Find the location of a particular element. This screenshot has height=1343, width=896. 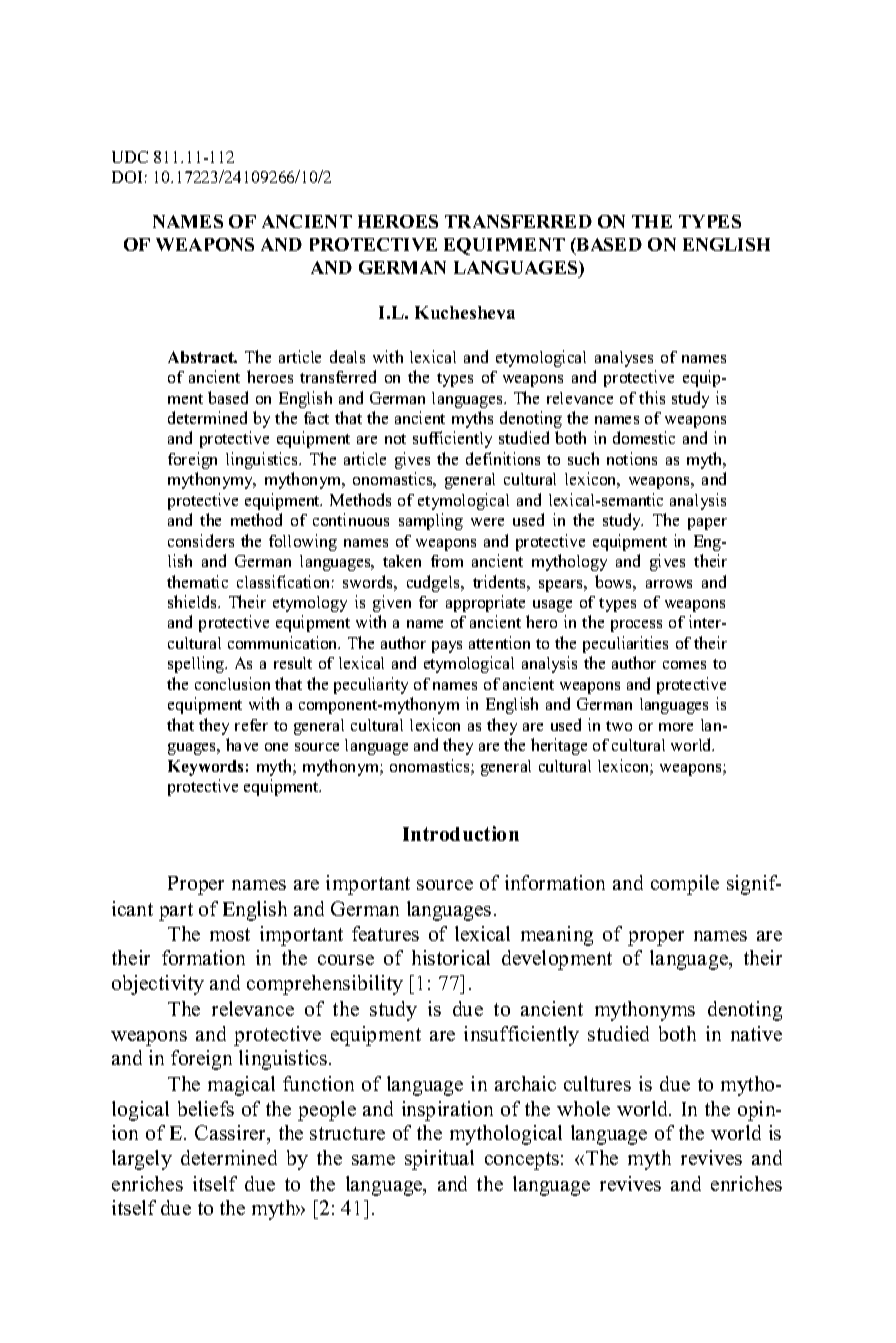

more is located at coordinates (676, 727).
